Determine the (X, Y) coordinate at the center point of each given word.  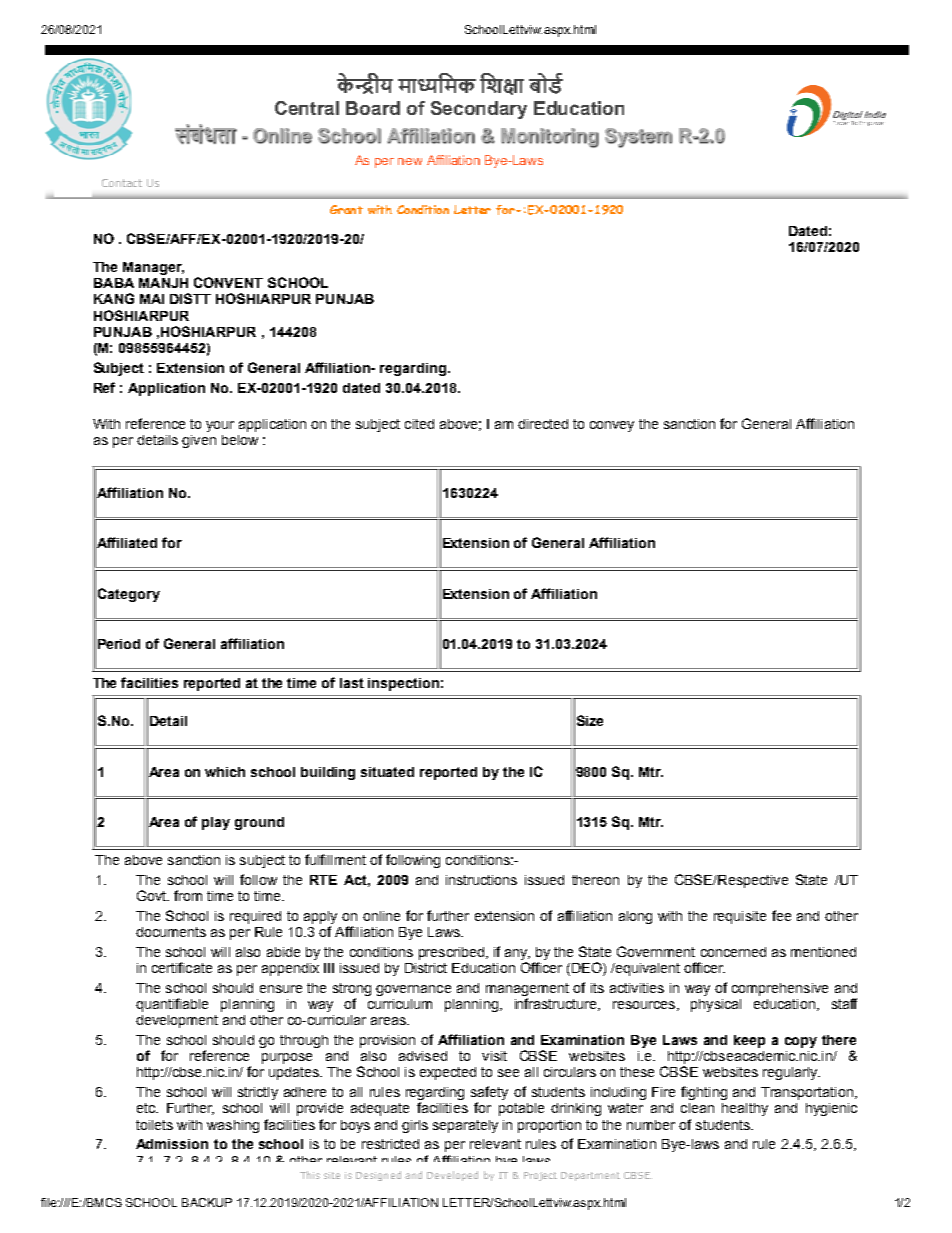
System (638, 138)
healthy (745, 1109)
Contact (122, 183)
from (188, 895)
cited (419, 424)
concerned (733, 952)
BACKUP (207, 1202)
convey (612, 426)
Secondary (479, 110)
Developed (452, 1176)
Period (119, 644)
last (352, 683)
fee (781, 915)
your (220, 426)
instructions (481, 880)
